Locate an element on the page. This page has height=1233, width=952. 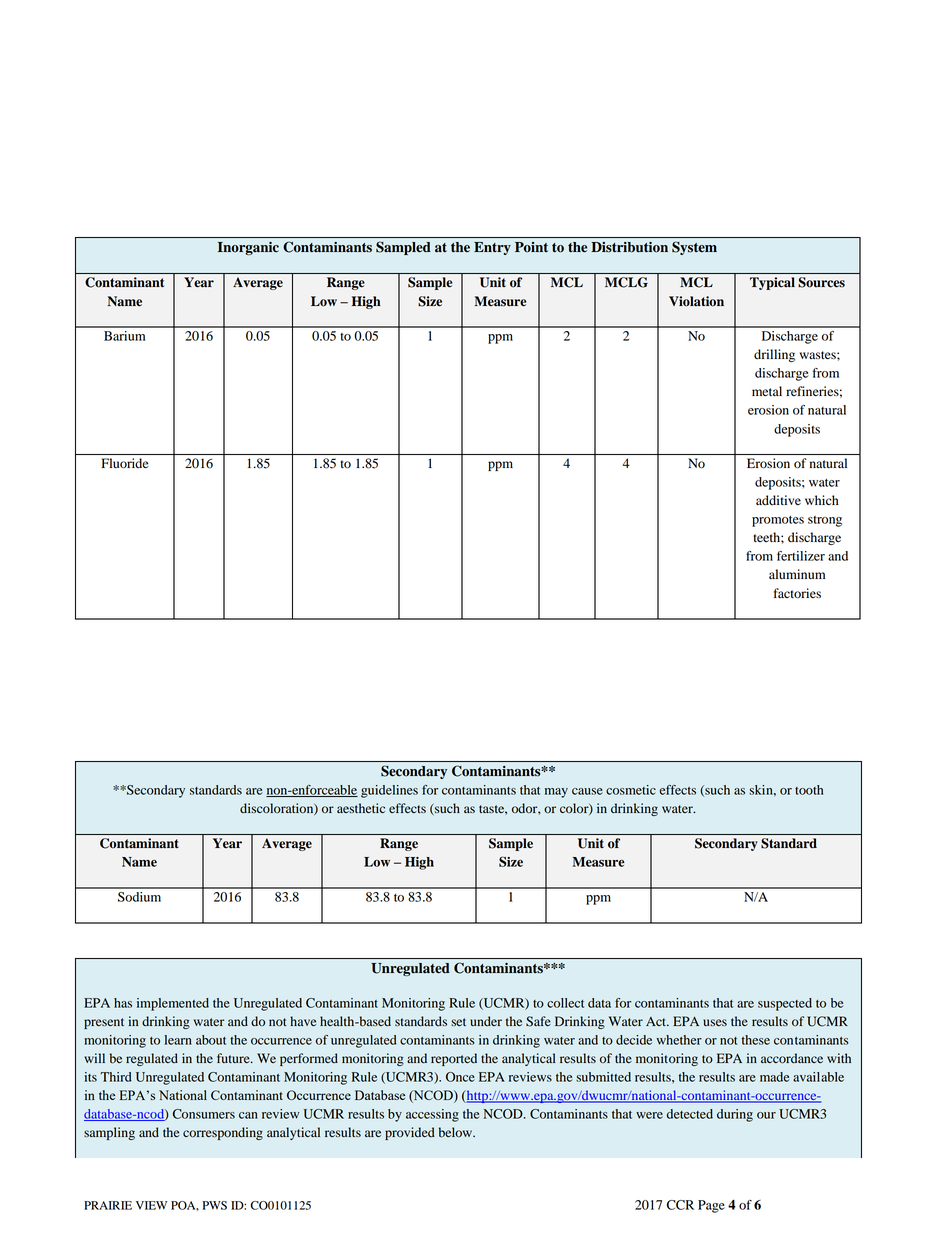
Entry is located at coordinates (492, 248).
